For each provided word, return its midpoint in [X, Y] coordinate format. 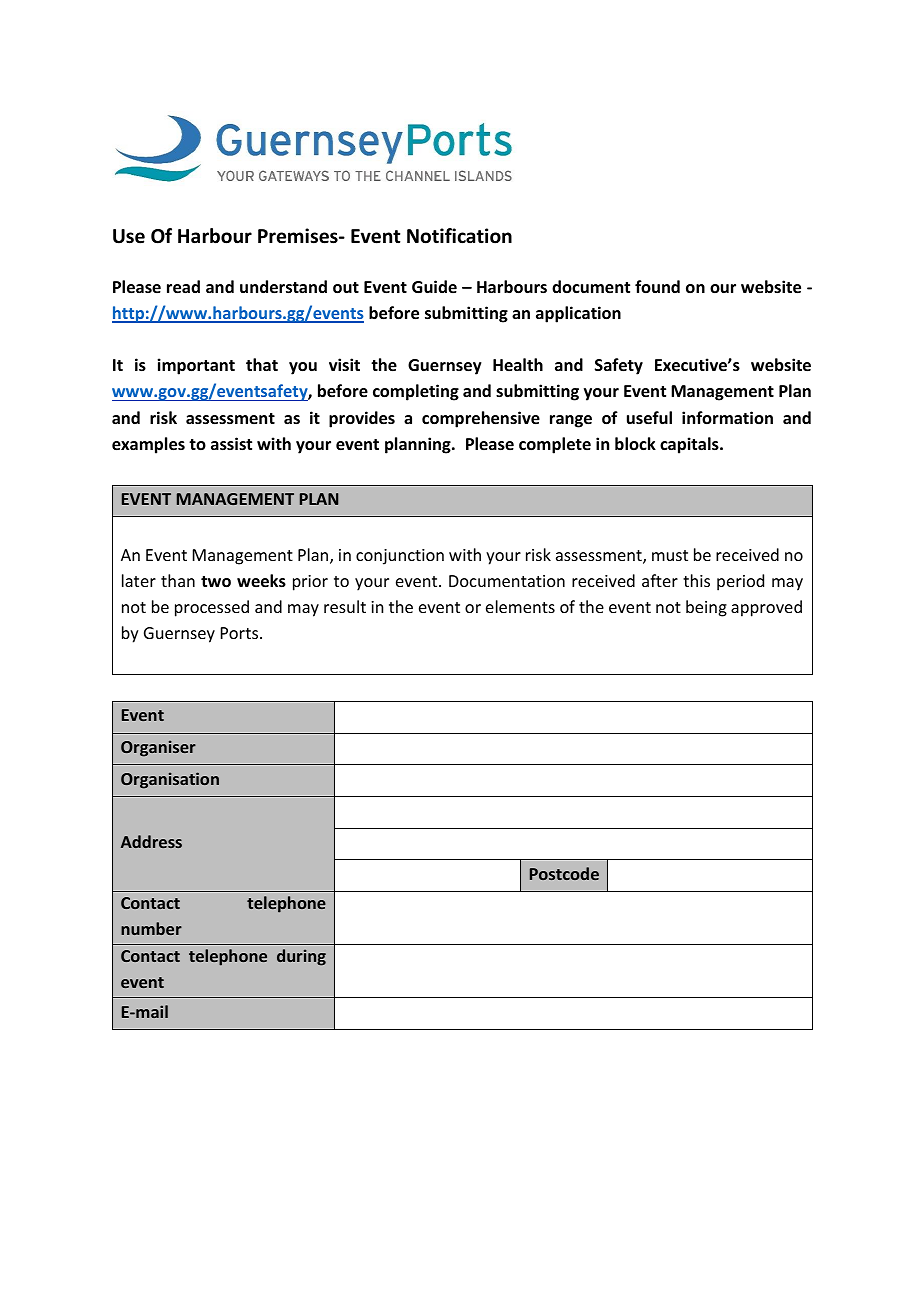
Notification [459, 236]
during [301, 957]
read [183, 287]
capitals [690, 445]
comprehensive [481, 419]
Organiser [158, 748]
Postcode [564, 873]
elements [520, 606]
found [657, 286]
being [706, 608]
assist [231, 444]
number [151, 928]
